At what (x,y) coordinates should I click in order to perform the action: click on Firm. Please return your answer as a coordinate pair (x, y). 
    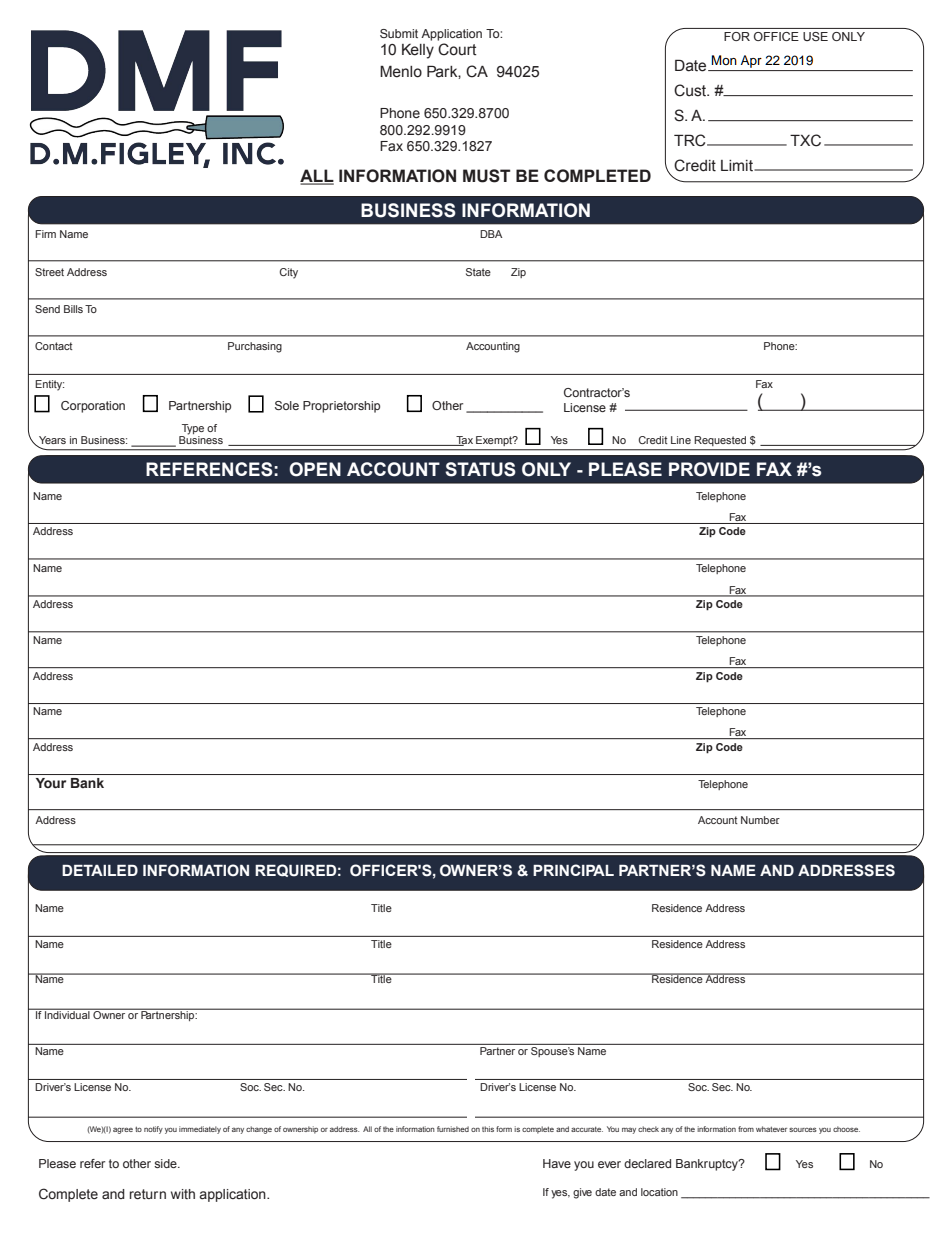
    Looking at the image, I should click on (45, 234).
